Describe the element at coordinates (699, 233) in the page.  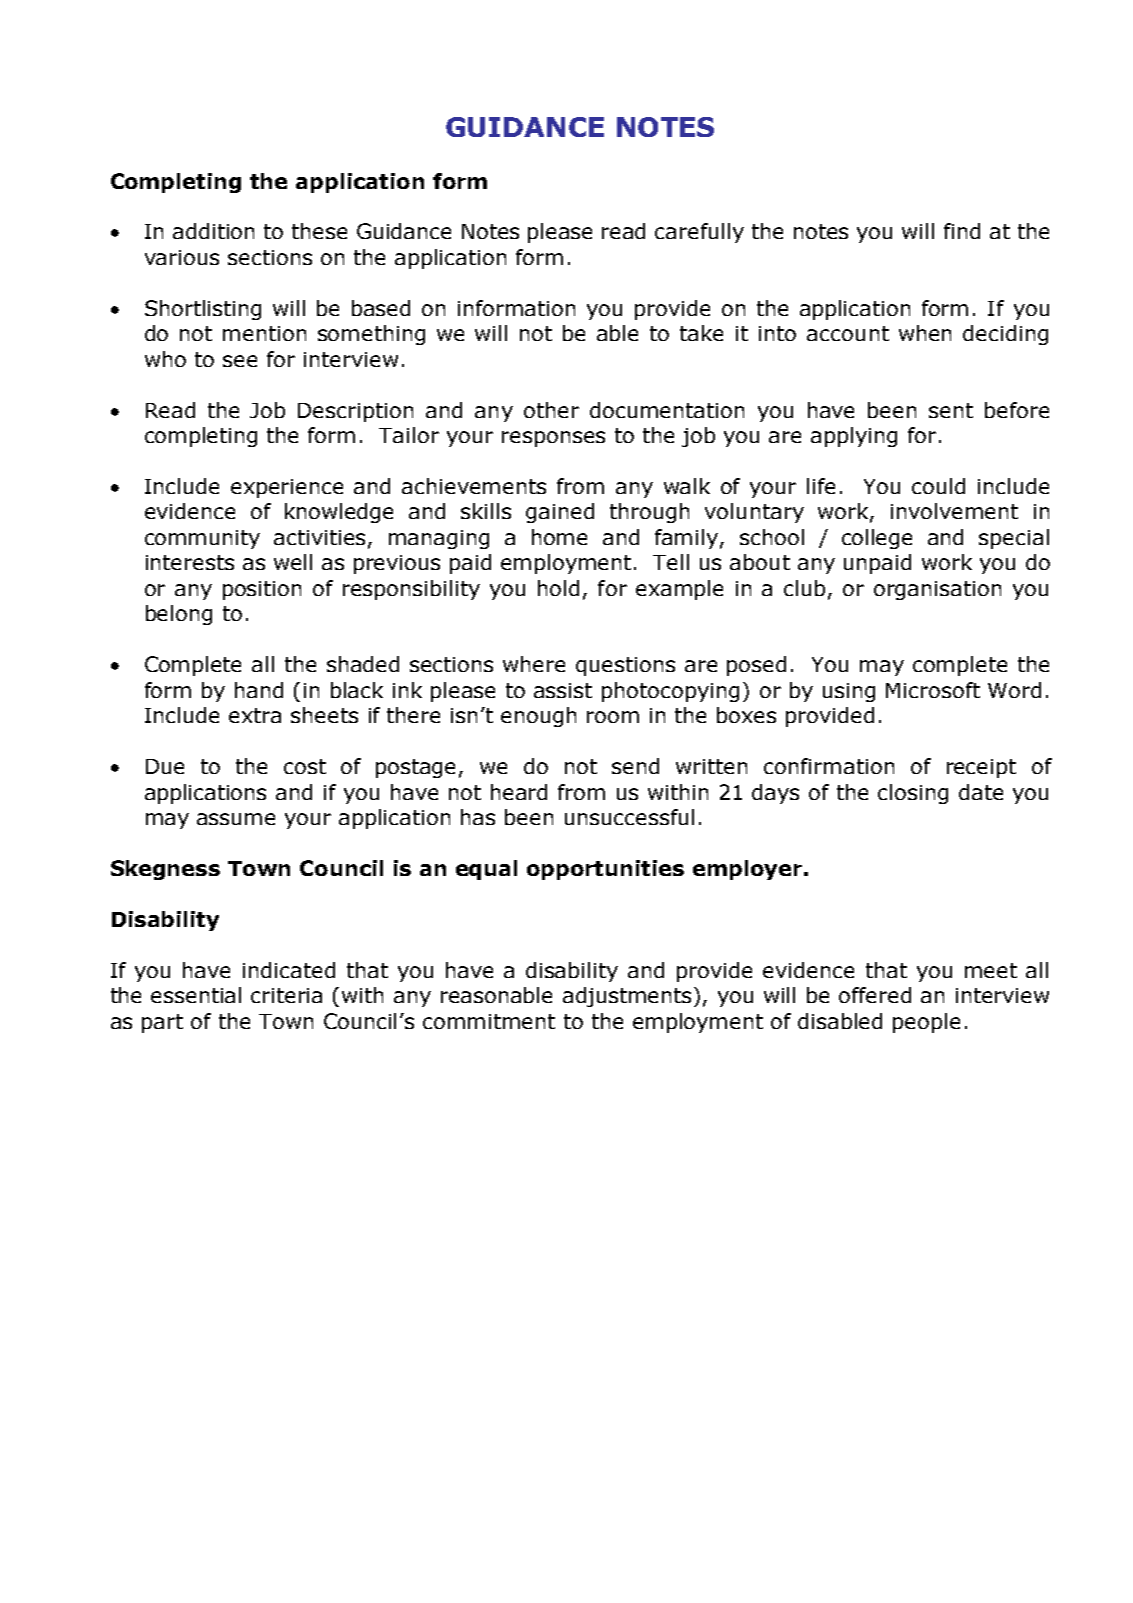
I see `carefully` at that location.
